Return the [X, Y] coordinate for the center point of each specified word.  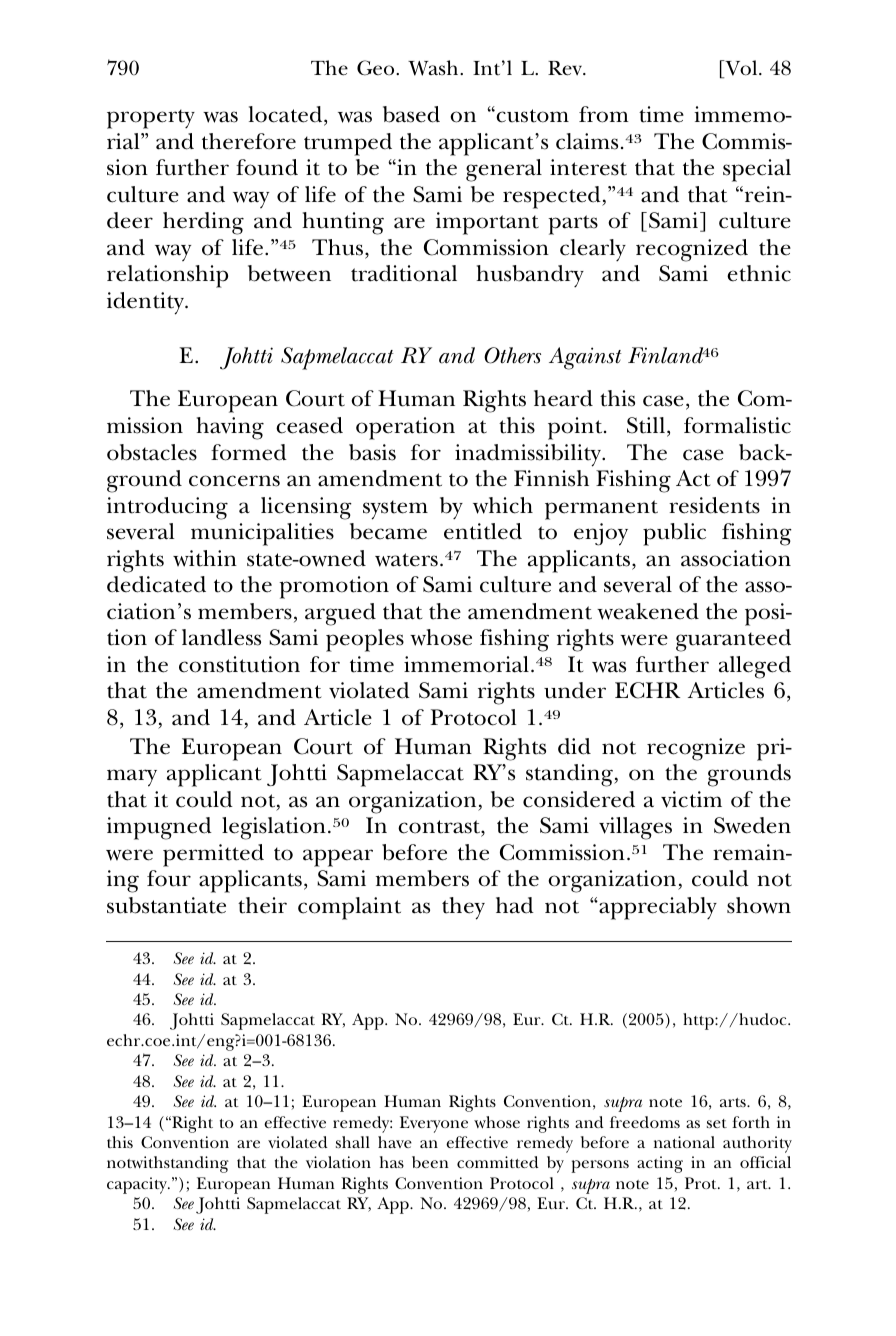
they [463, 908]
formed [249, 452]
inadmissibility [529, 455]
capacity [138, 1185]
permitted [213, 855]
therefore [249, 141]
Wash [434, 68]
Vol [741, 69]
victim [691, 799]
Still [646, 425]
